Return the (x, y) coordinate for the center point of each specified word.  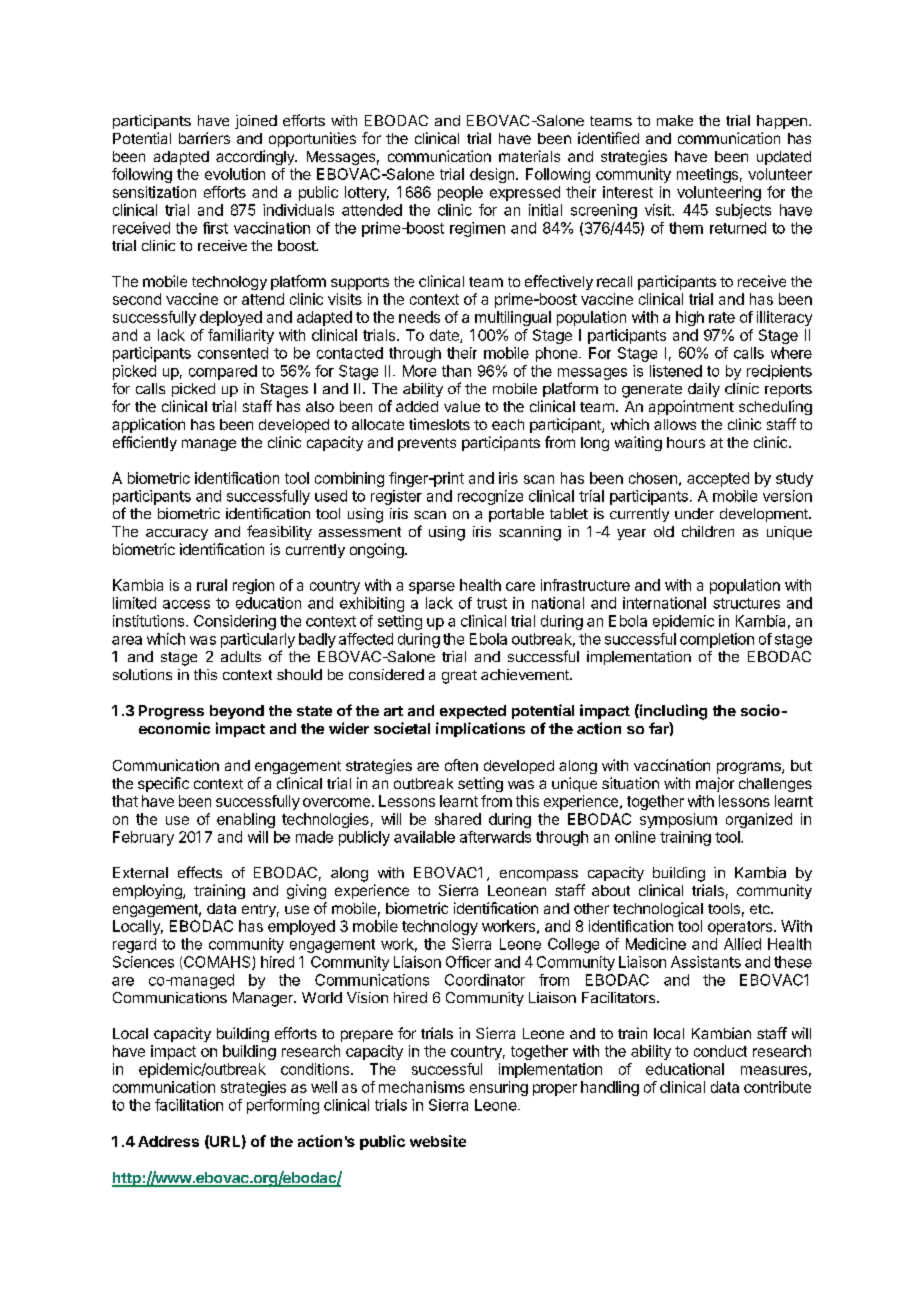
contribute (777, 1087)
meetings (707, 175)
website (438, 1141)
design (493, 175)
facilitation (189, 1105)
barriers (204, 138)
